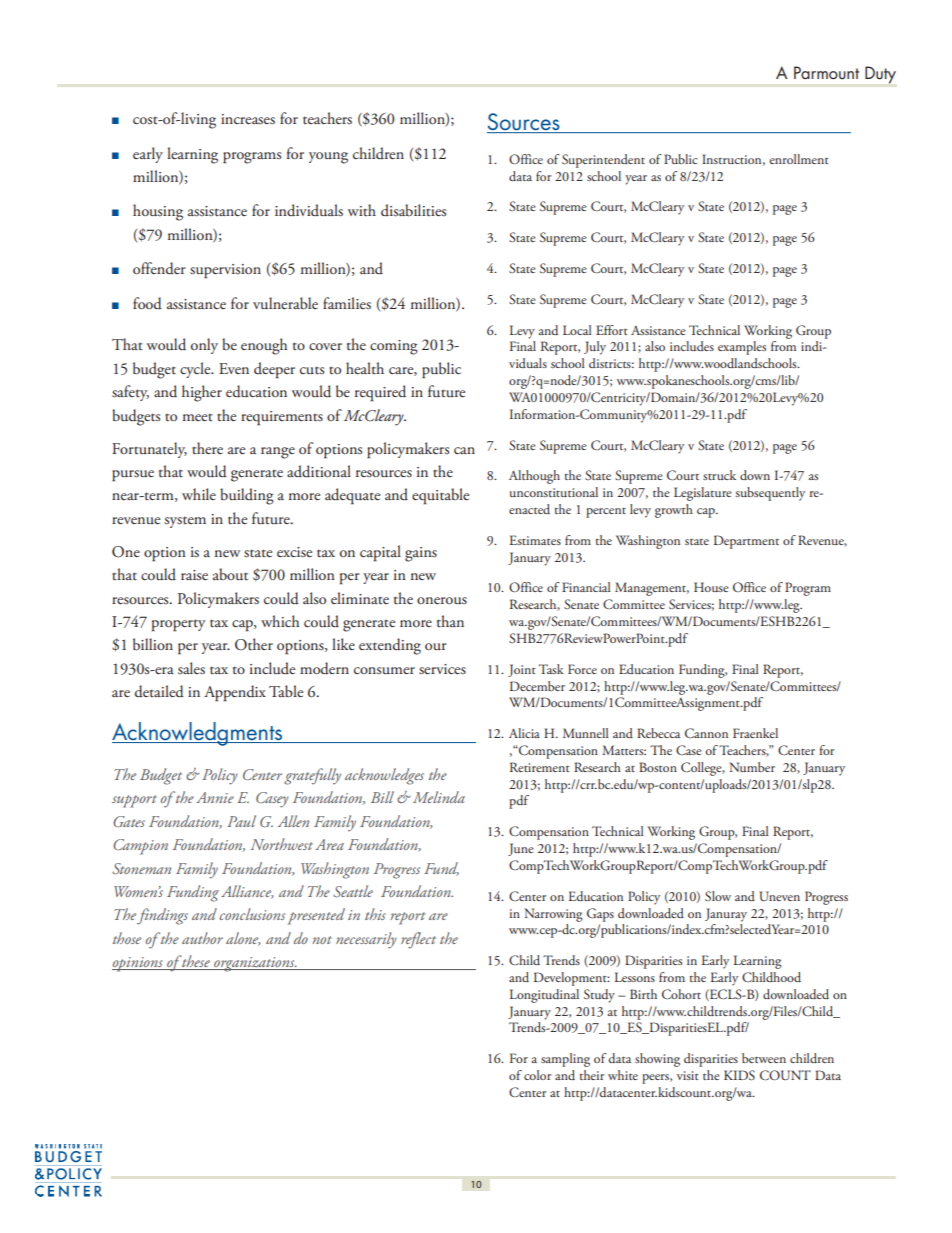 The width and height of the image is (952, 1233). Describe the element at coordinates (799, 159) in the image. I see `enrollment` at that location.
